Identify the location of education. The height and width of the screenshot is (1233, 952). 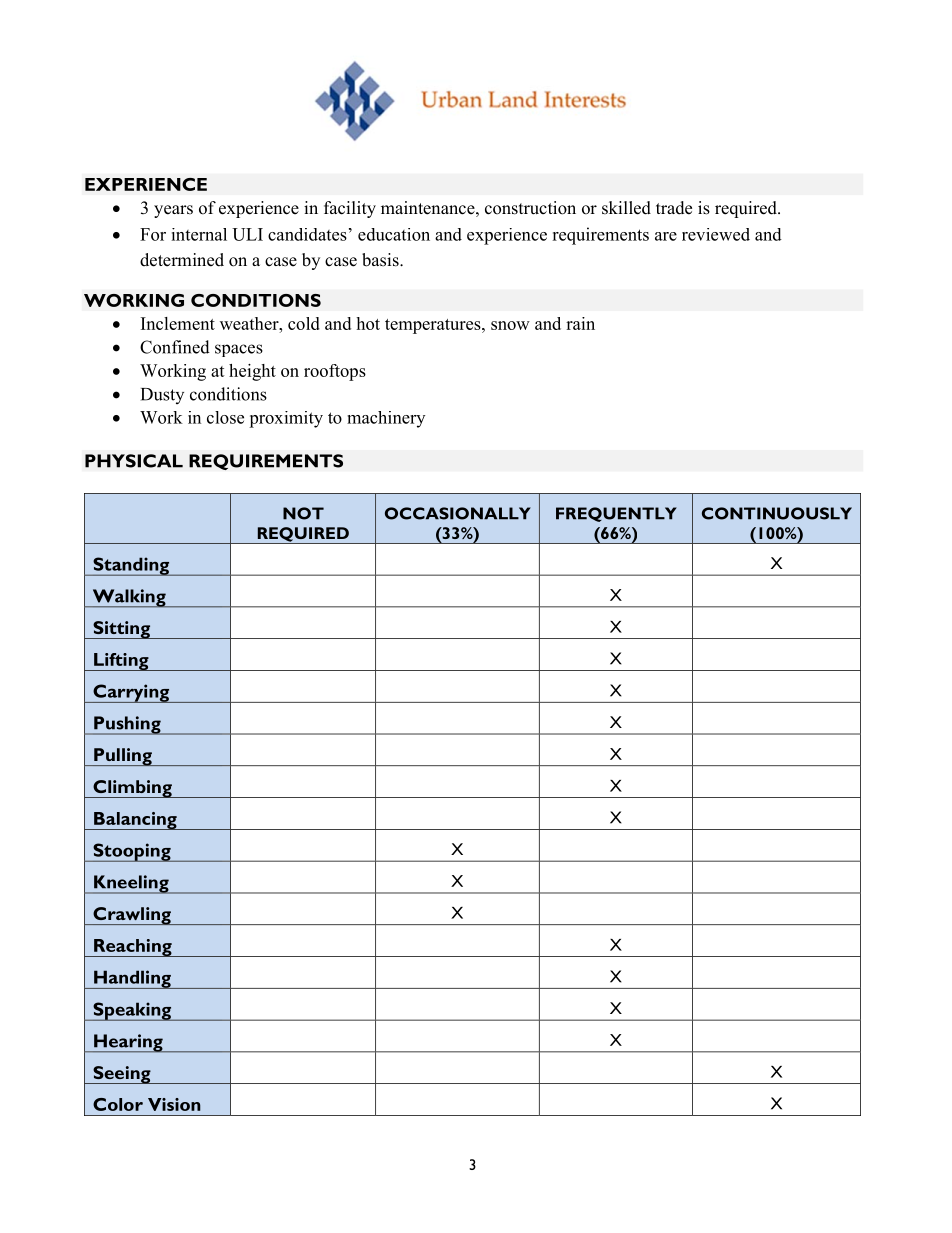
(394, 234).
